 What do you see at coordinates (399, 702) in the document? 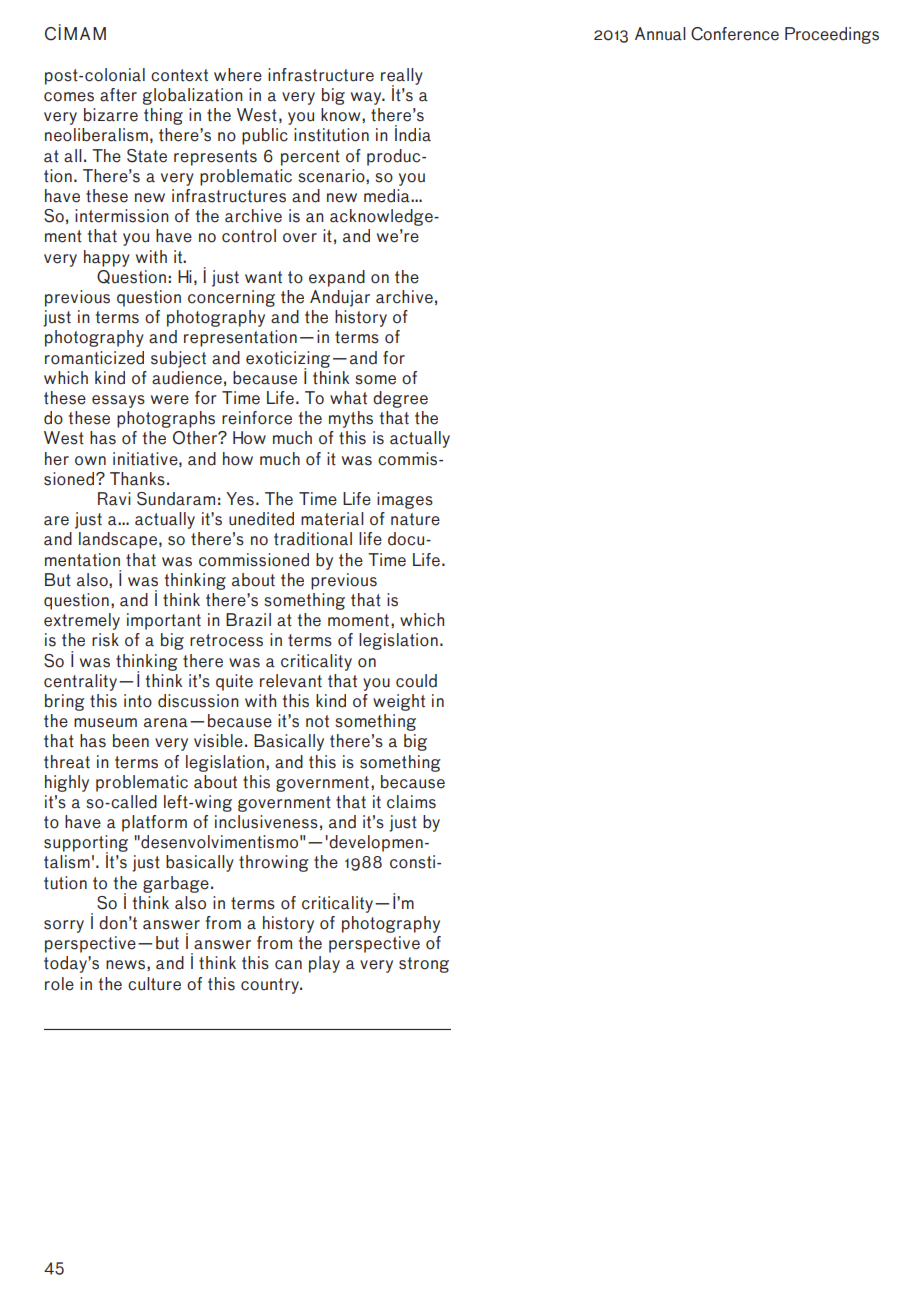
I see `weight` at bounding box center [399, 702].
